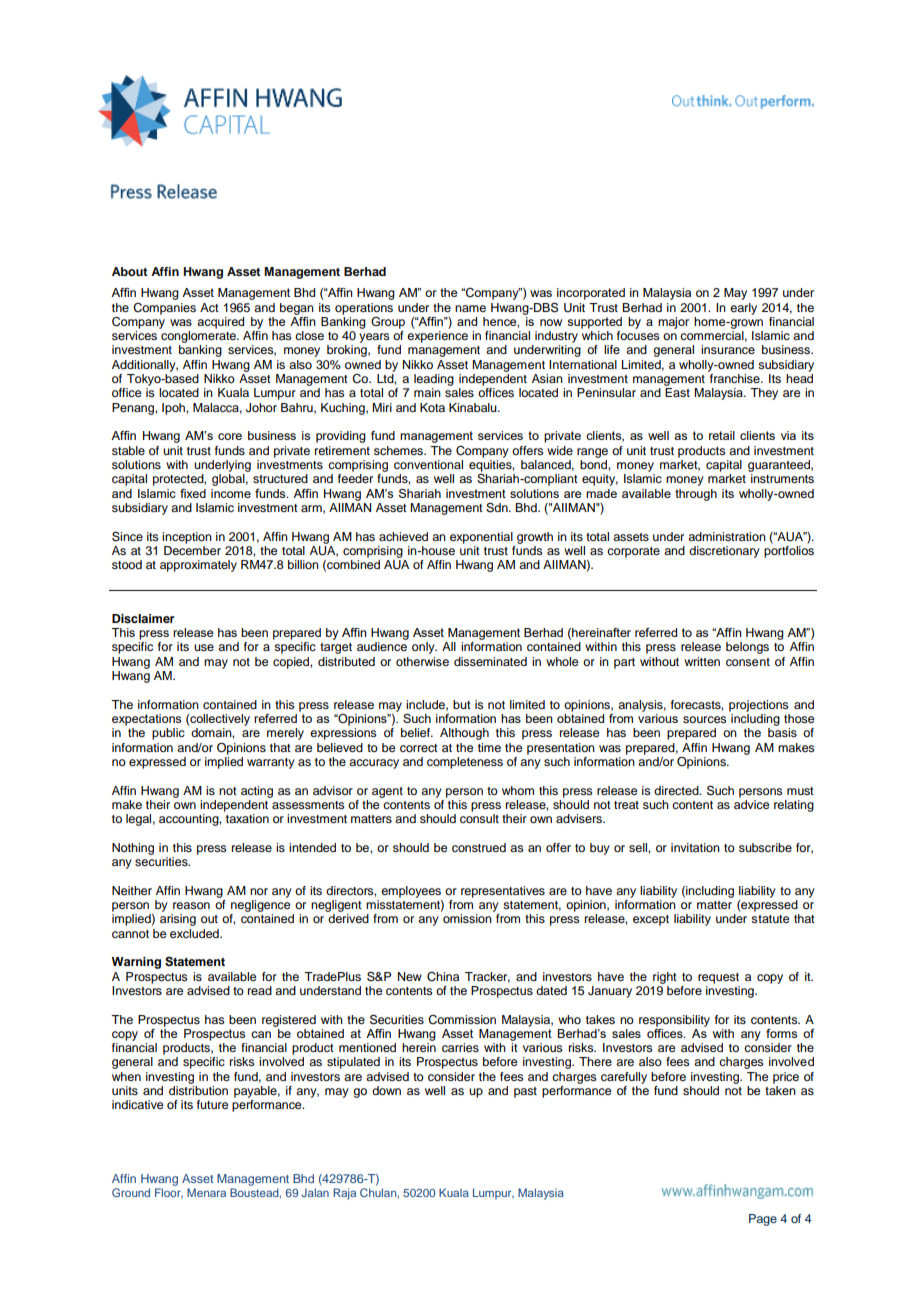  What do you see at coordinates (763, 1220) in the screenshot?
I see `Page` at bounding box center [763, 1220].
